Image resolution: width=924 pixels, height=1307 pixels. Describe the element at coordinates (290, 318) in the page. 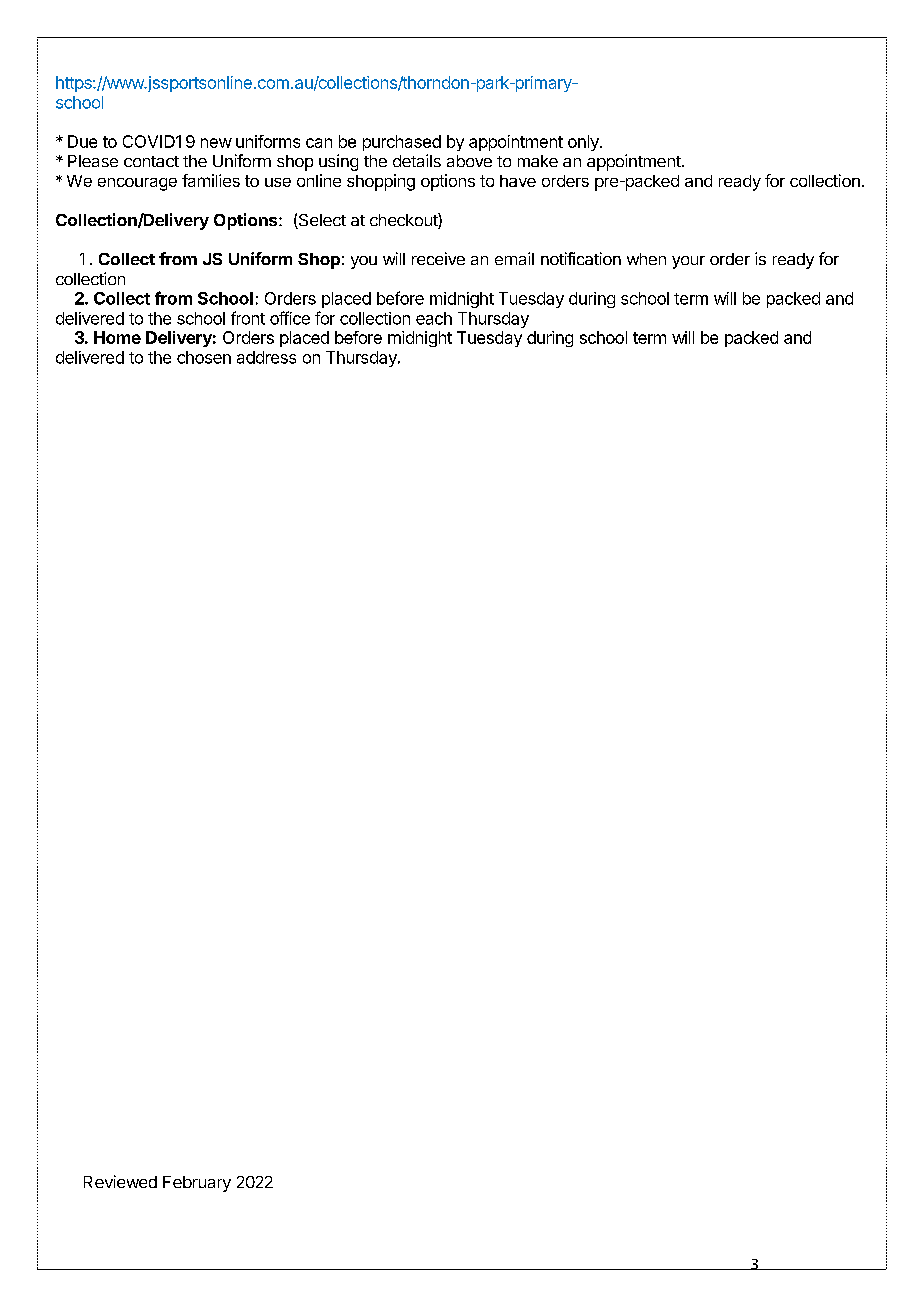

I see `office` at that location.
